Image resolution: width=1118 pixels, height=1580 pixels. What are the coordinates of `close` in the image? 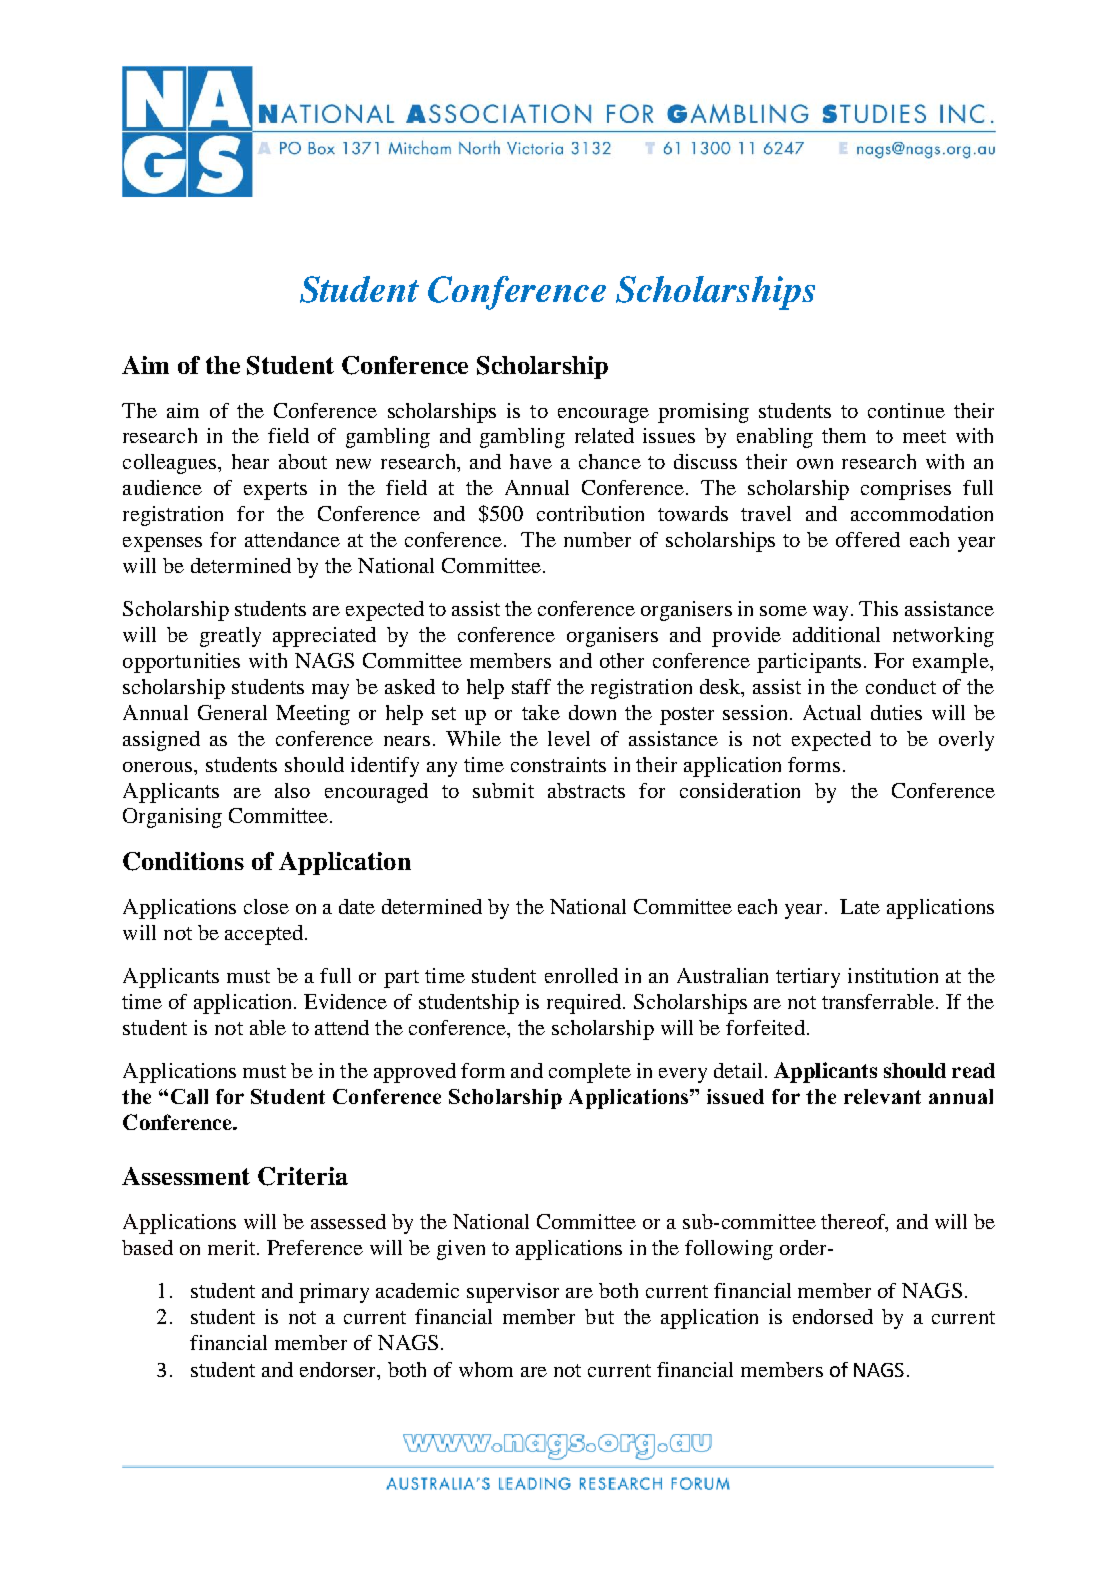 It's located at (266, 906).
